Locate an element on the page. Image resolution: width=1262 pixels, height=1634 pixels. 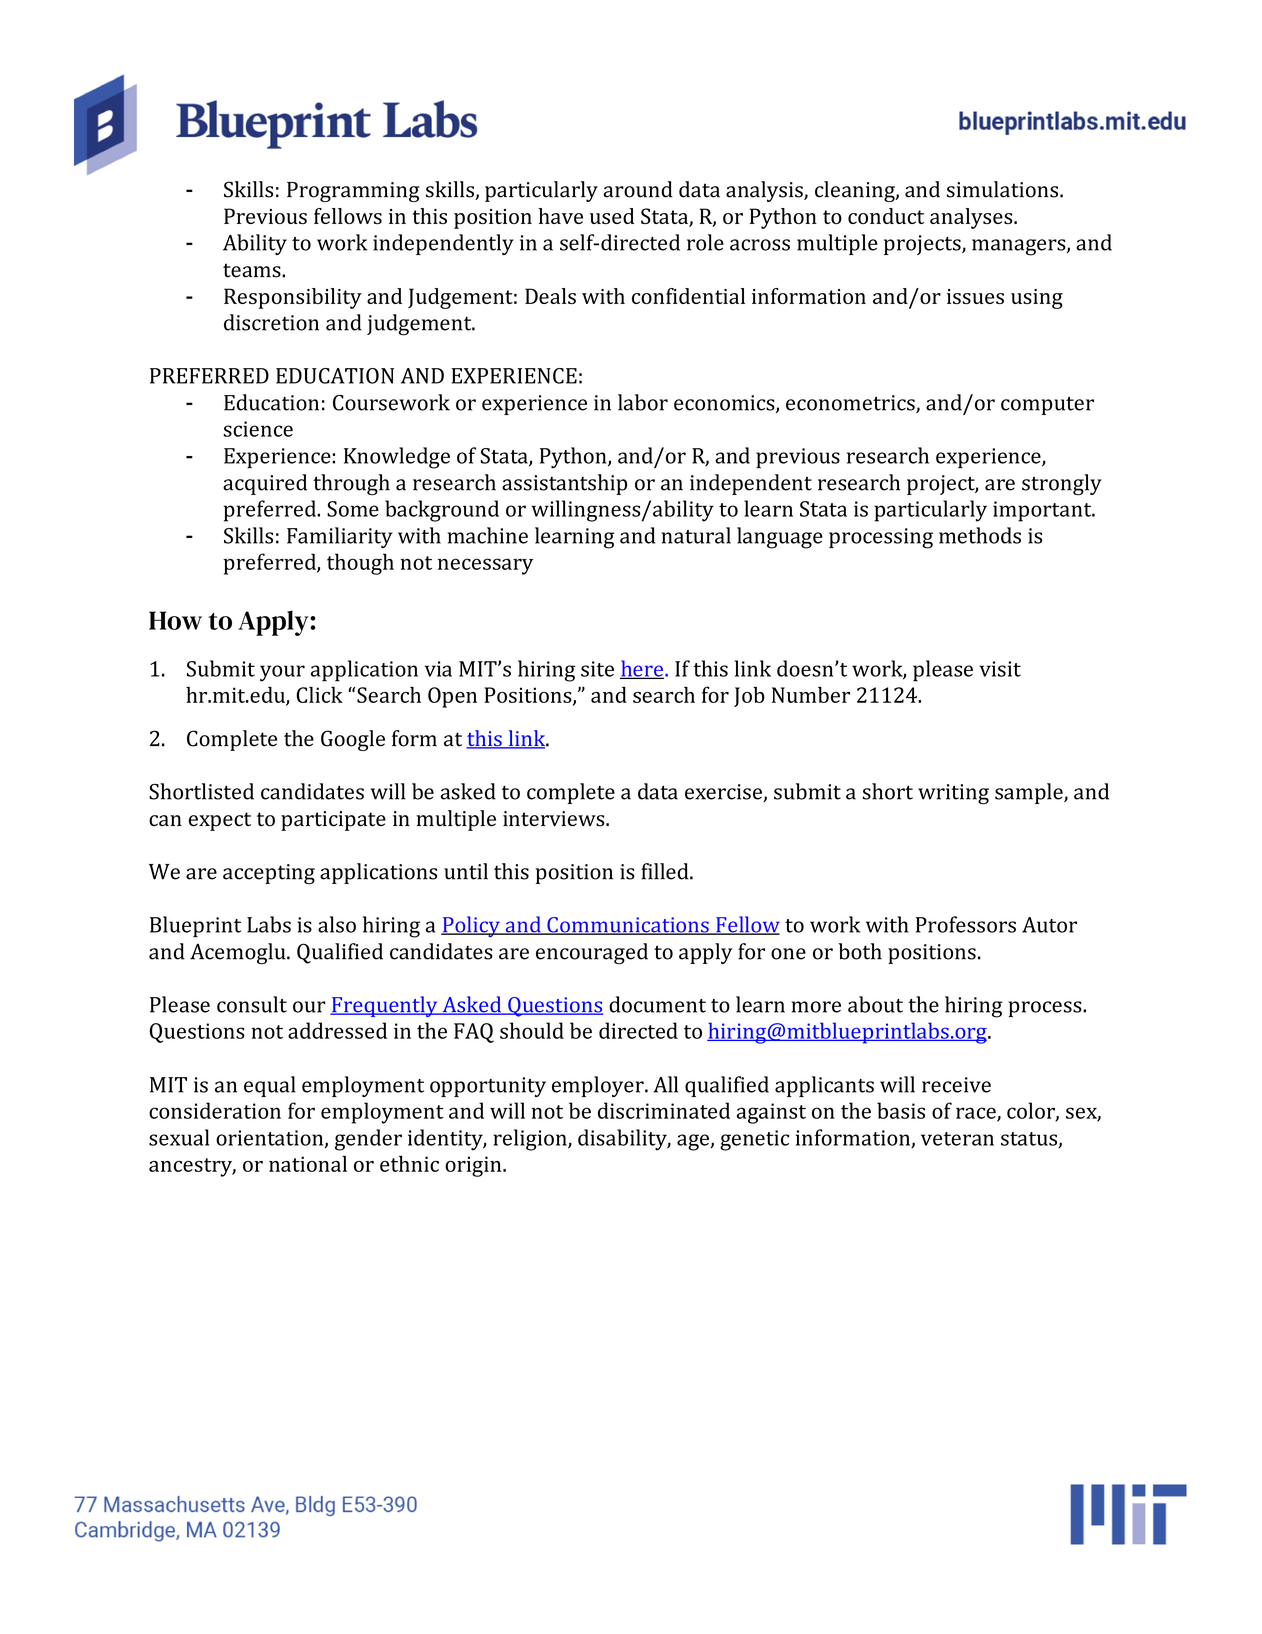
used is located at coordinates (612, 216).
